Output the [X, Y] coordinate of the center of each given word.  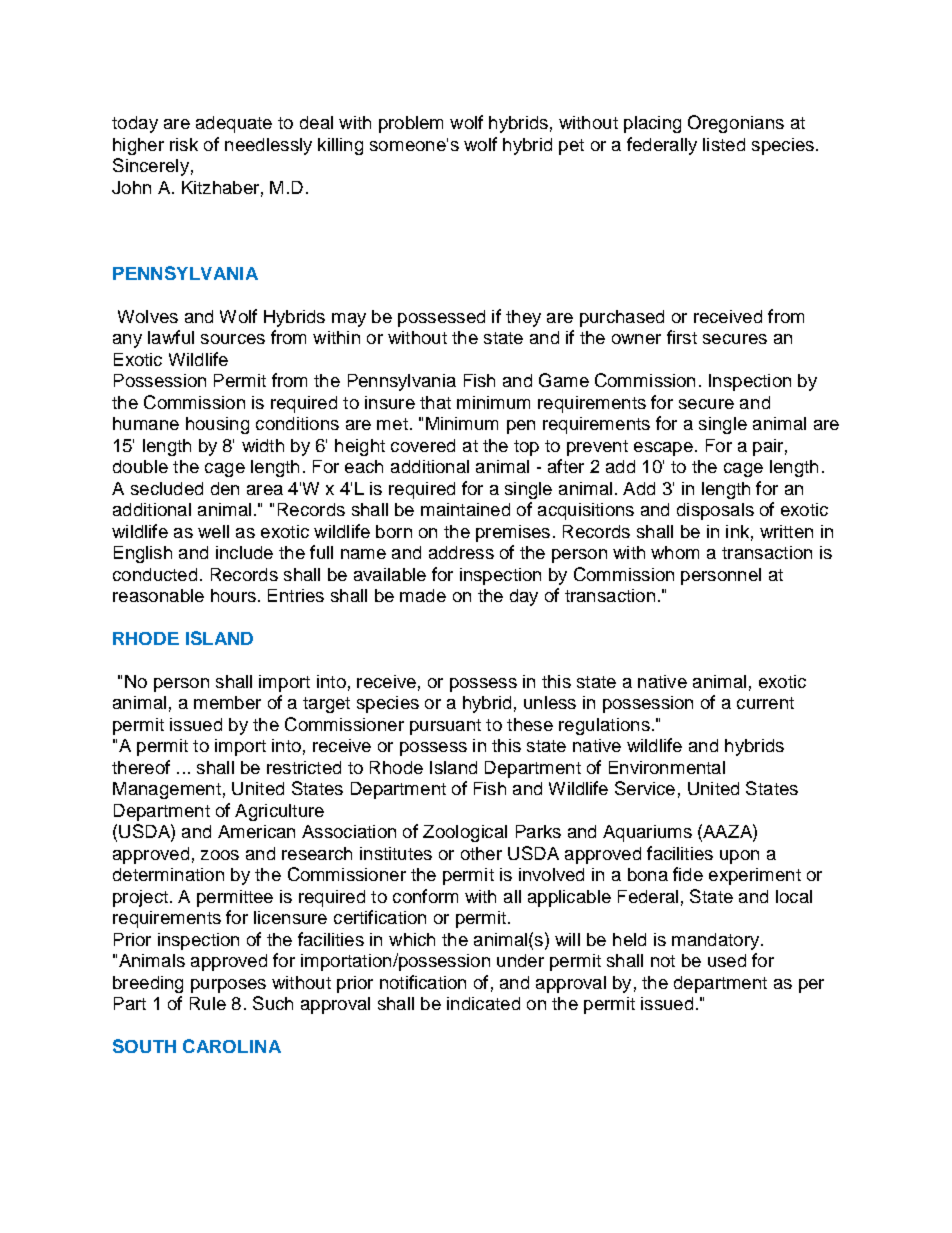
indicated [483, 1003]
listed [724, 144]
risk [184, 144]
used [727, 960]
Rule [208, 1003]
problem [411, 124]
